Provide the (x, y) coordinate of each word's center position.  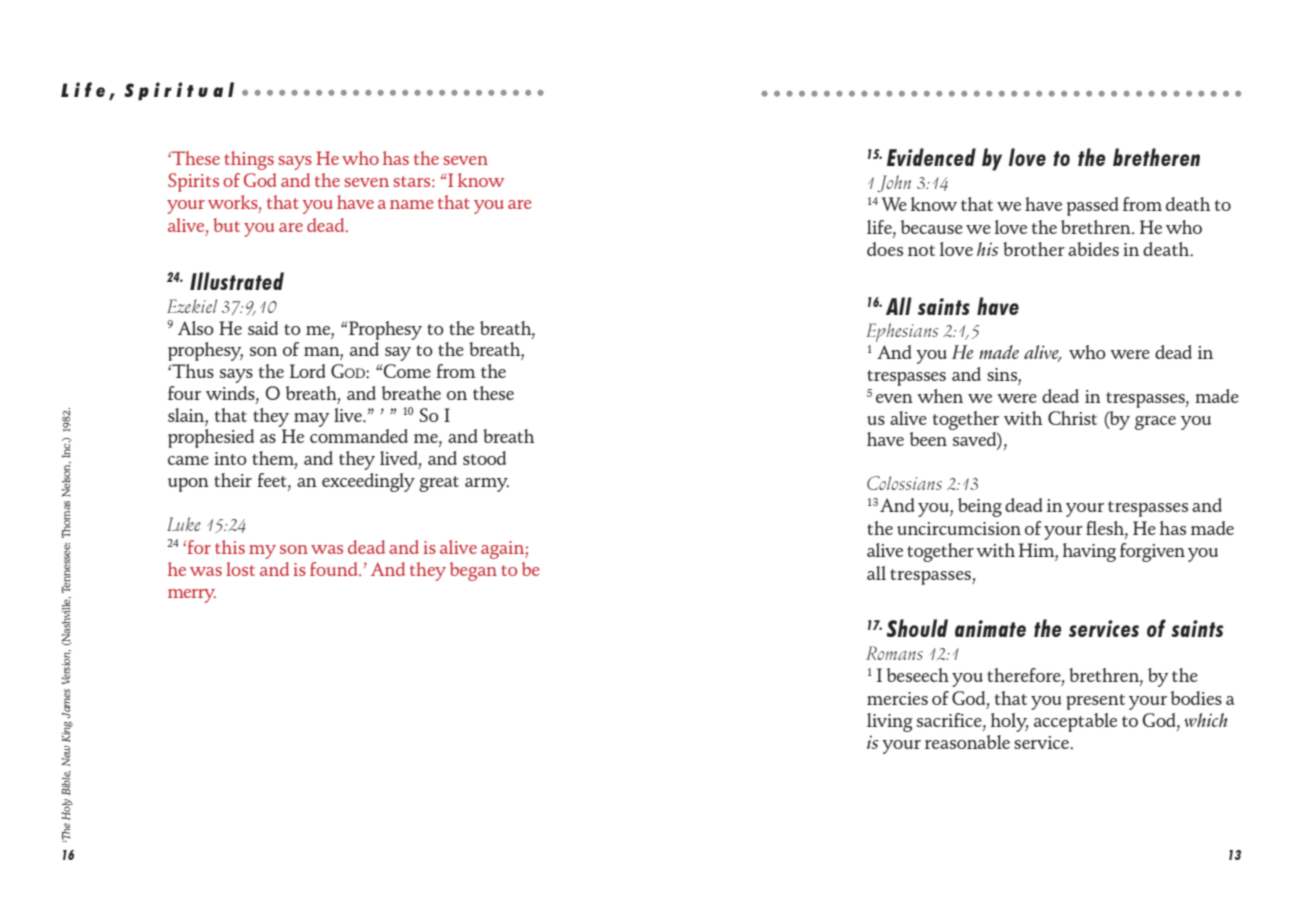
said (263, 328)
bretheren (1156, 157)
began (473, 571)
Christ (1072, 418)
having (1089, 552)
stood (484, 458)
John (894, 183)
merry (192, 596)
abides (1093, 249)
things (249, 160)
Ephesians (902, 332)
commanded (359, 436)
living (889, 722)
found (335, 569)
